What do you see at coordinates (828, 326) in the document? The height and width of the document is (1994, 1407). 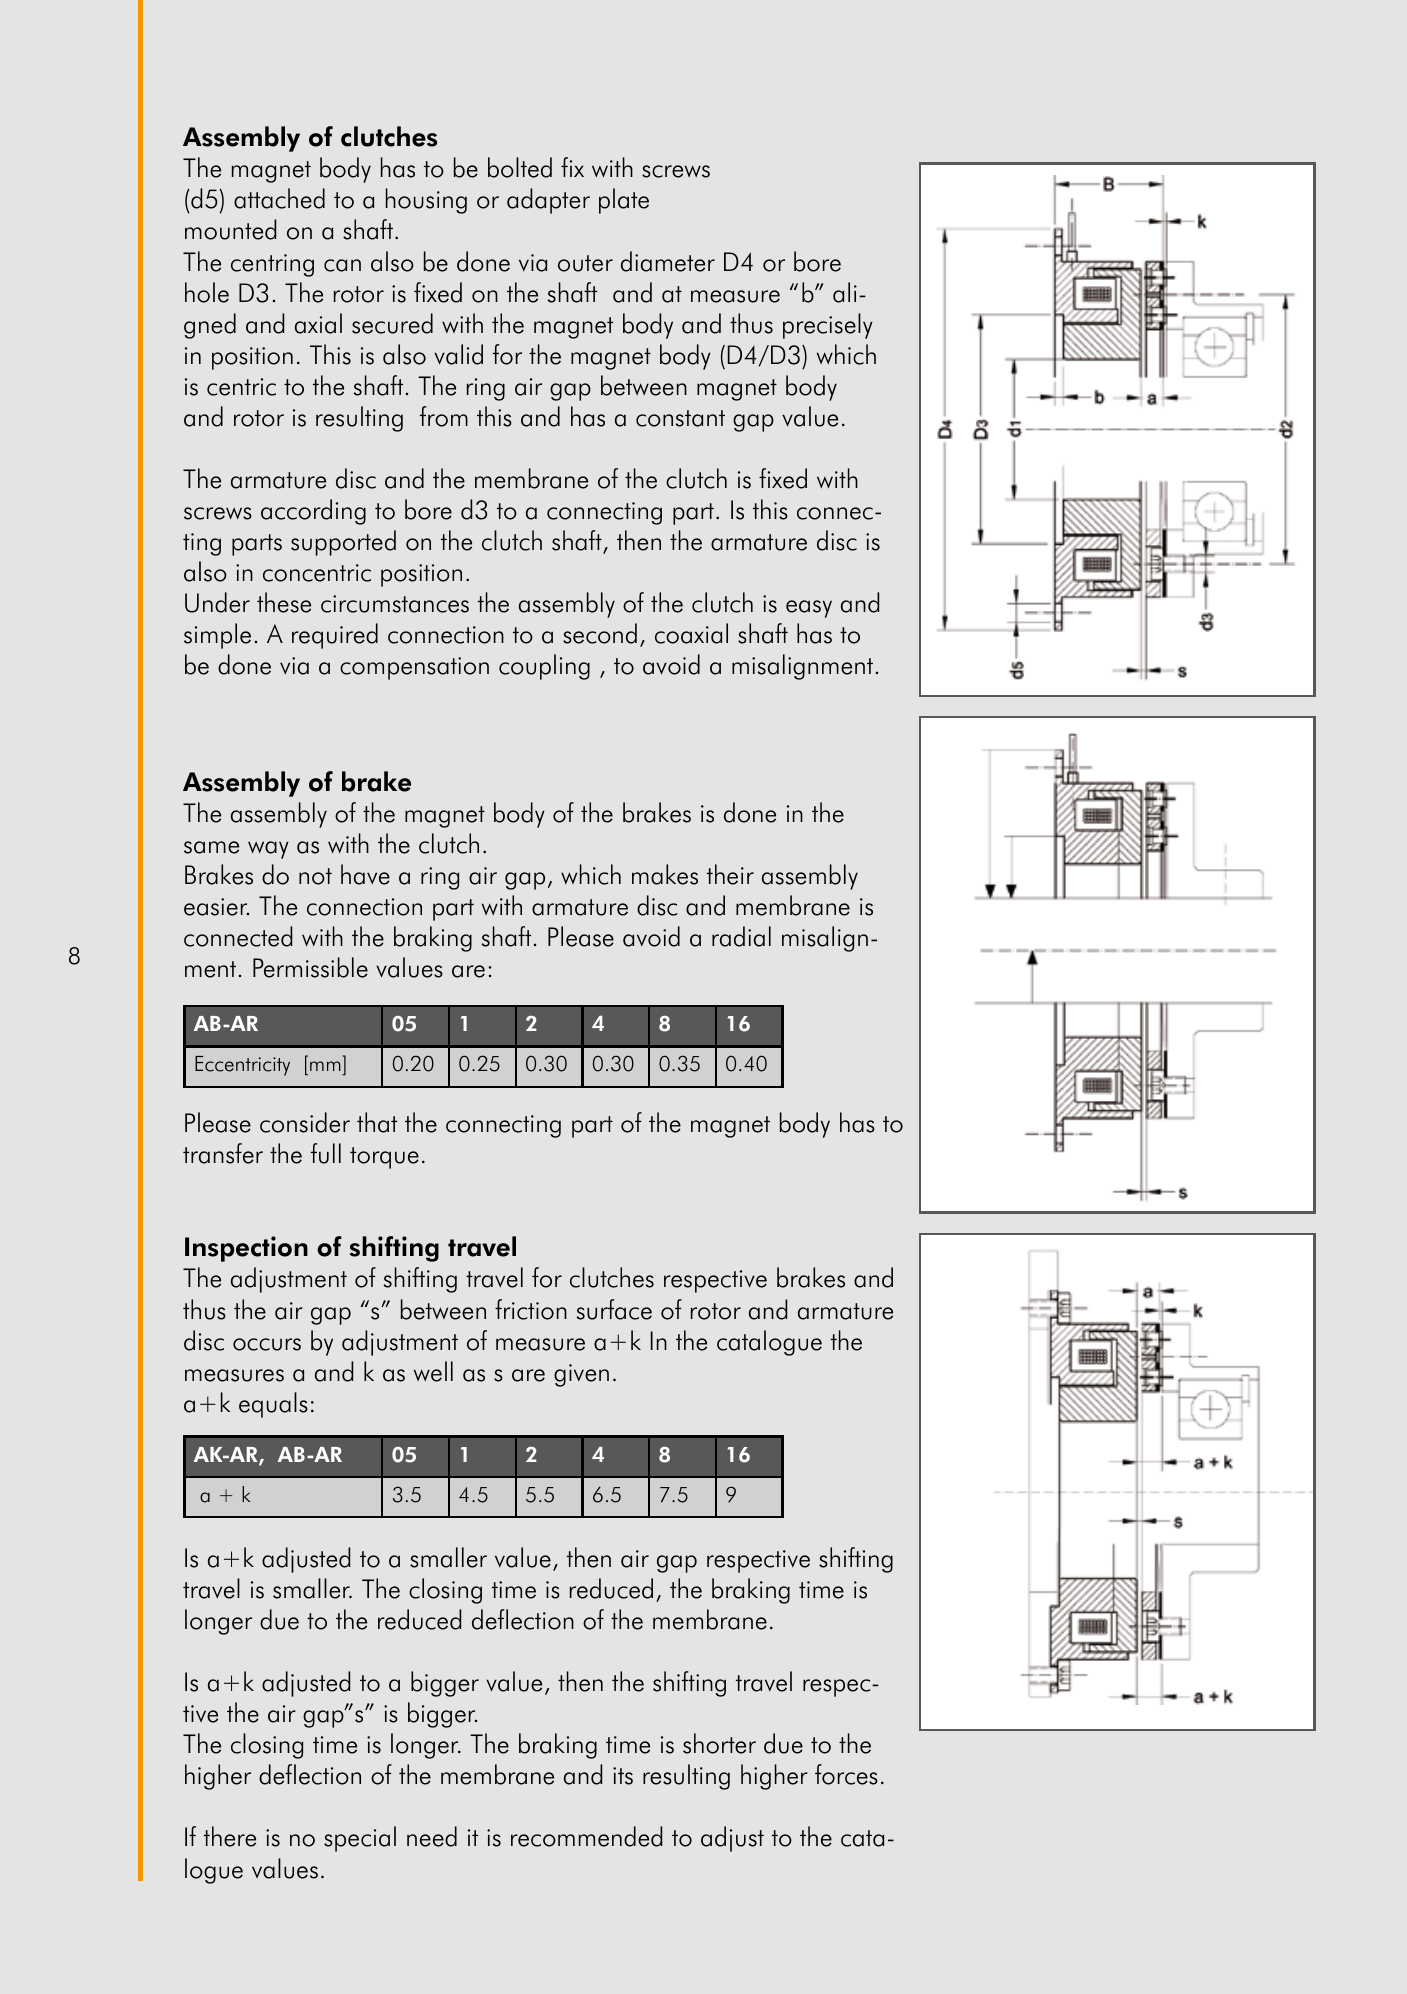 I see `precisely` at bounding box center [828, 326].
